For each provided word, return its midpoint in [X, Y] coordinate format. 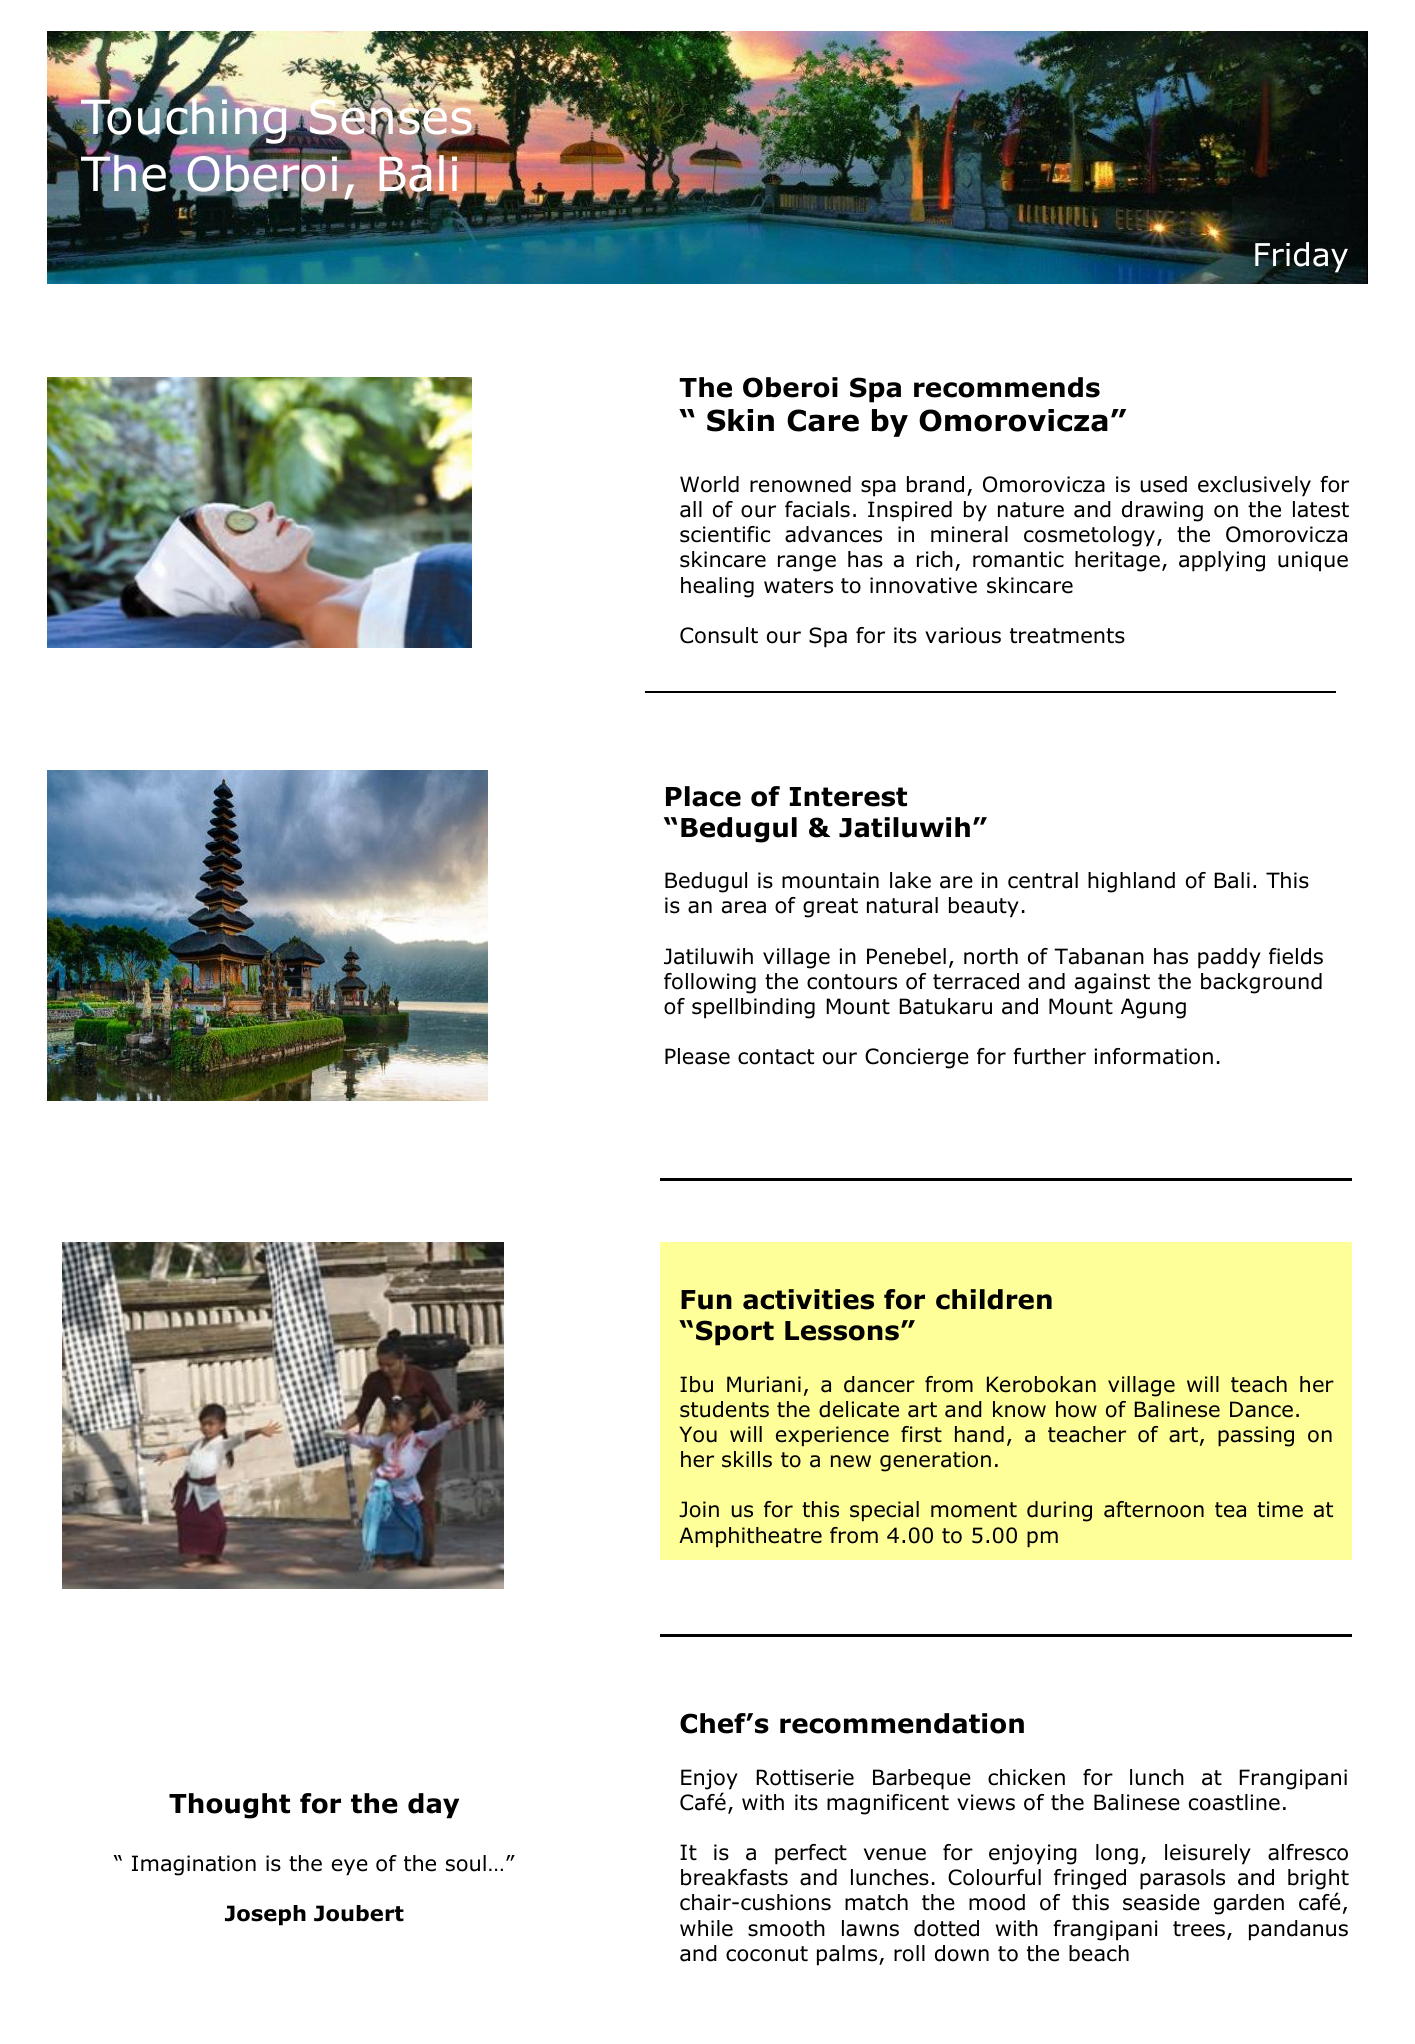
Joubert [359, 1913]
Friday [1301, 257]
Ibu [696, 1384]
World [709, 484]
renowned [800, 484]
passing [1256, 1436]
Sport [735, 1333]
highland [1131, 882]
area [744, 907]
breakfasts [734, 1877]
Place [703, 796]
